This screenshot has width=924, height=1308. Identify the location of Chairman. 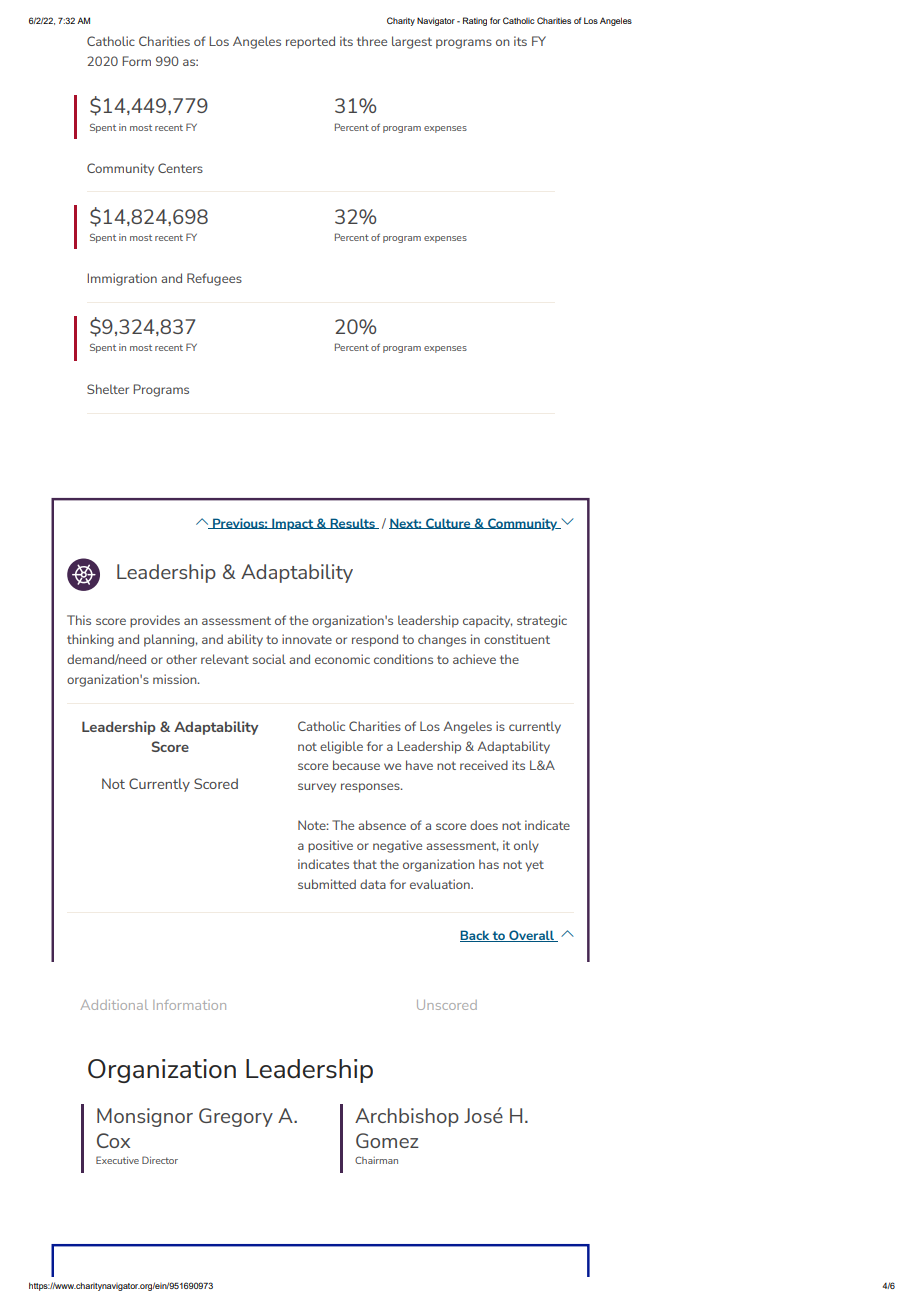
(376, 1160).
